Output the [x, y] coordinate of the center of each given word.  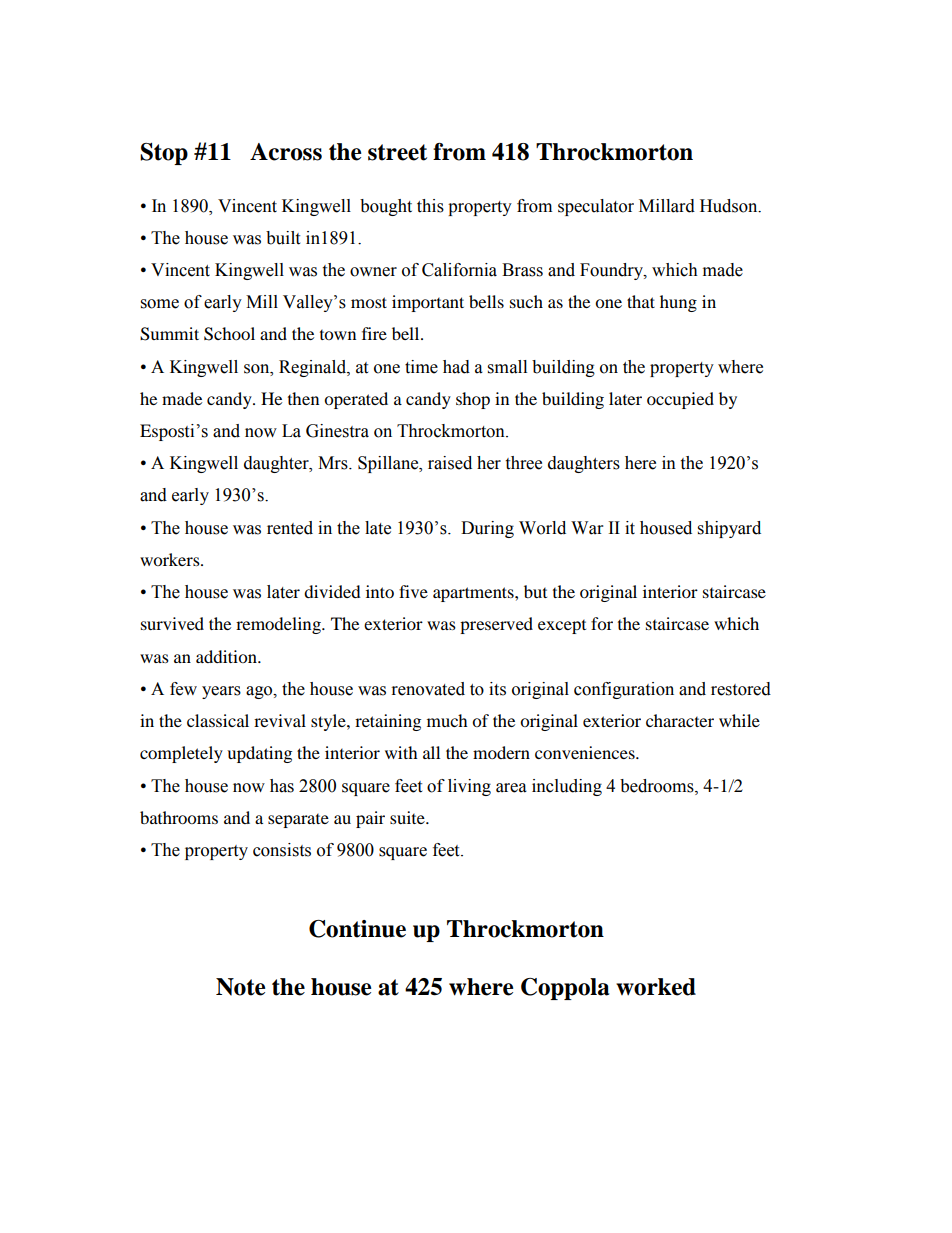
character [680, 720]
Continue [357, 929]
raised [450, 463]
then [303, 398]
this [430, 206]
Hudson [730, 206]
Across [286, 152]
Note [240, 987]
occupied [680, 400]
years [221, 692]
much [447, 720]
